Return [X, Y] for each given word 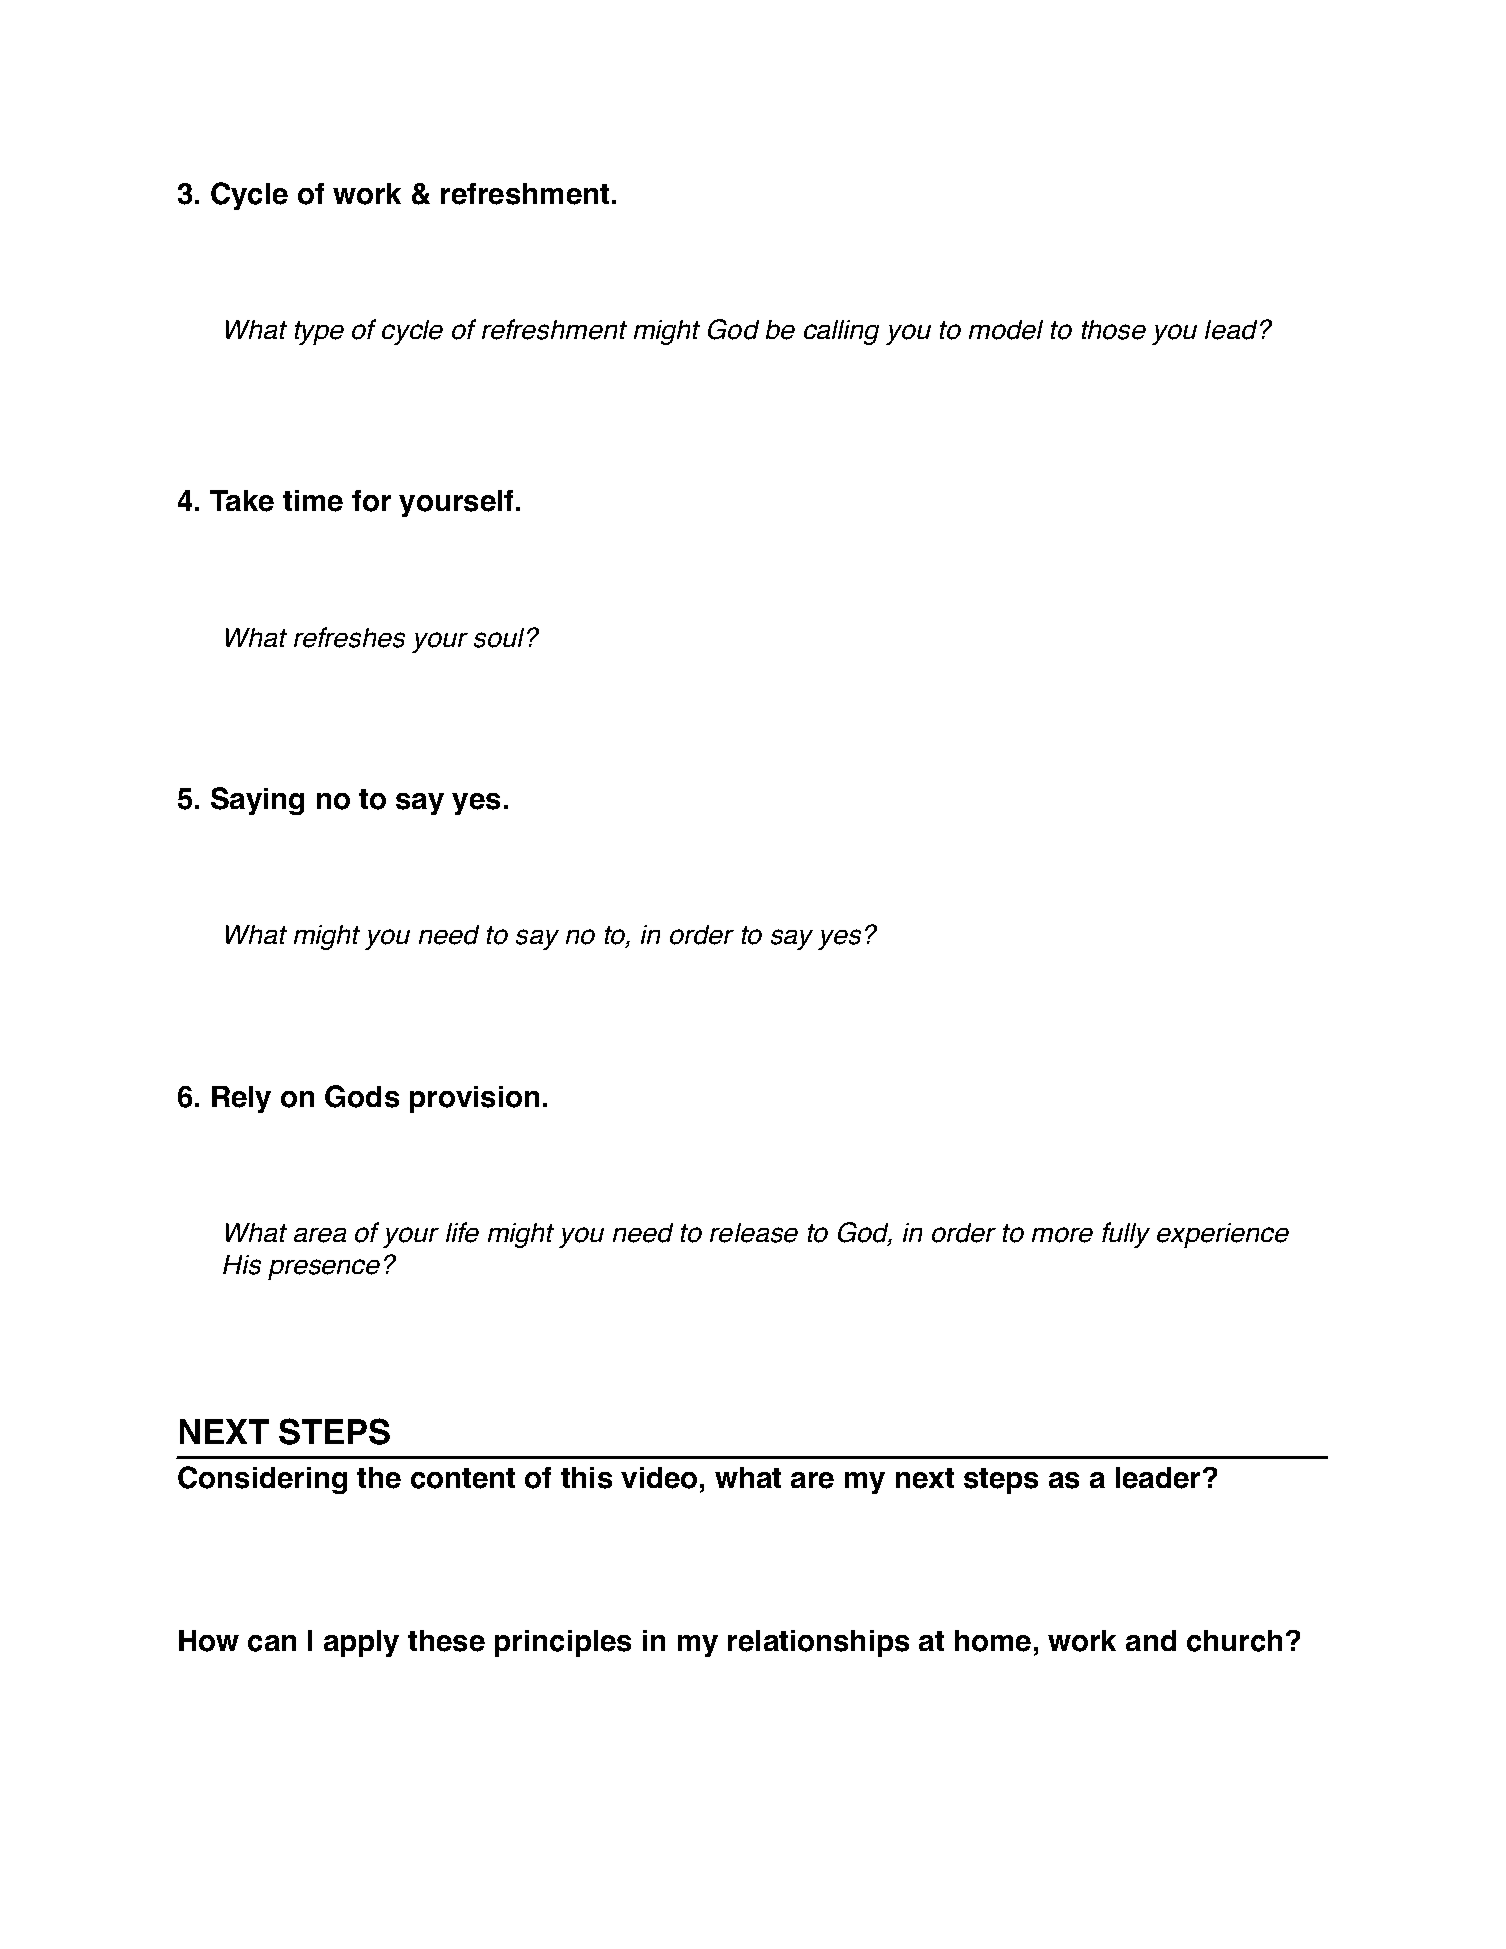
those [1114, 330]
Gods [362, 1096]
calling [841, 332]
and [1151, 1640]
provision [474, 1099]
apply [361, 1643]
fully [1126, 1235]
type [319, 333]
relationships [818, 1643]
